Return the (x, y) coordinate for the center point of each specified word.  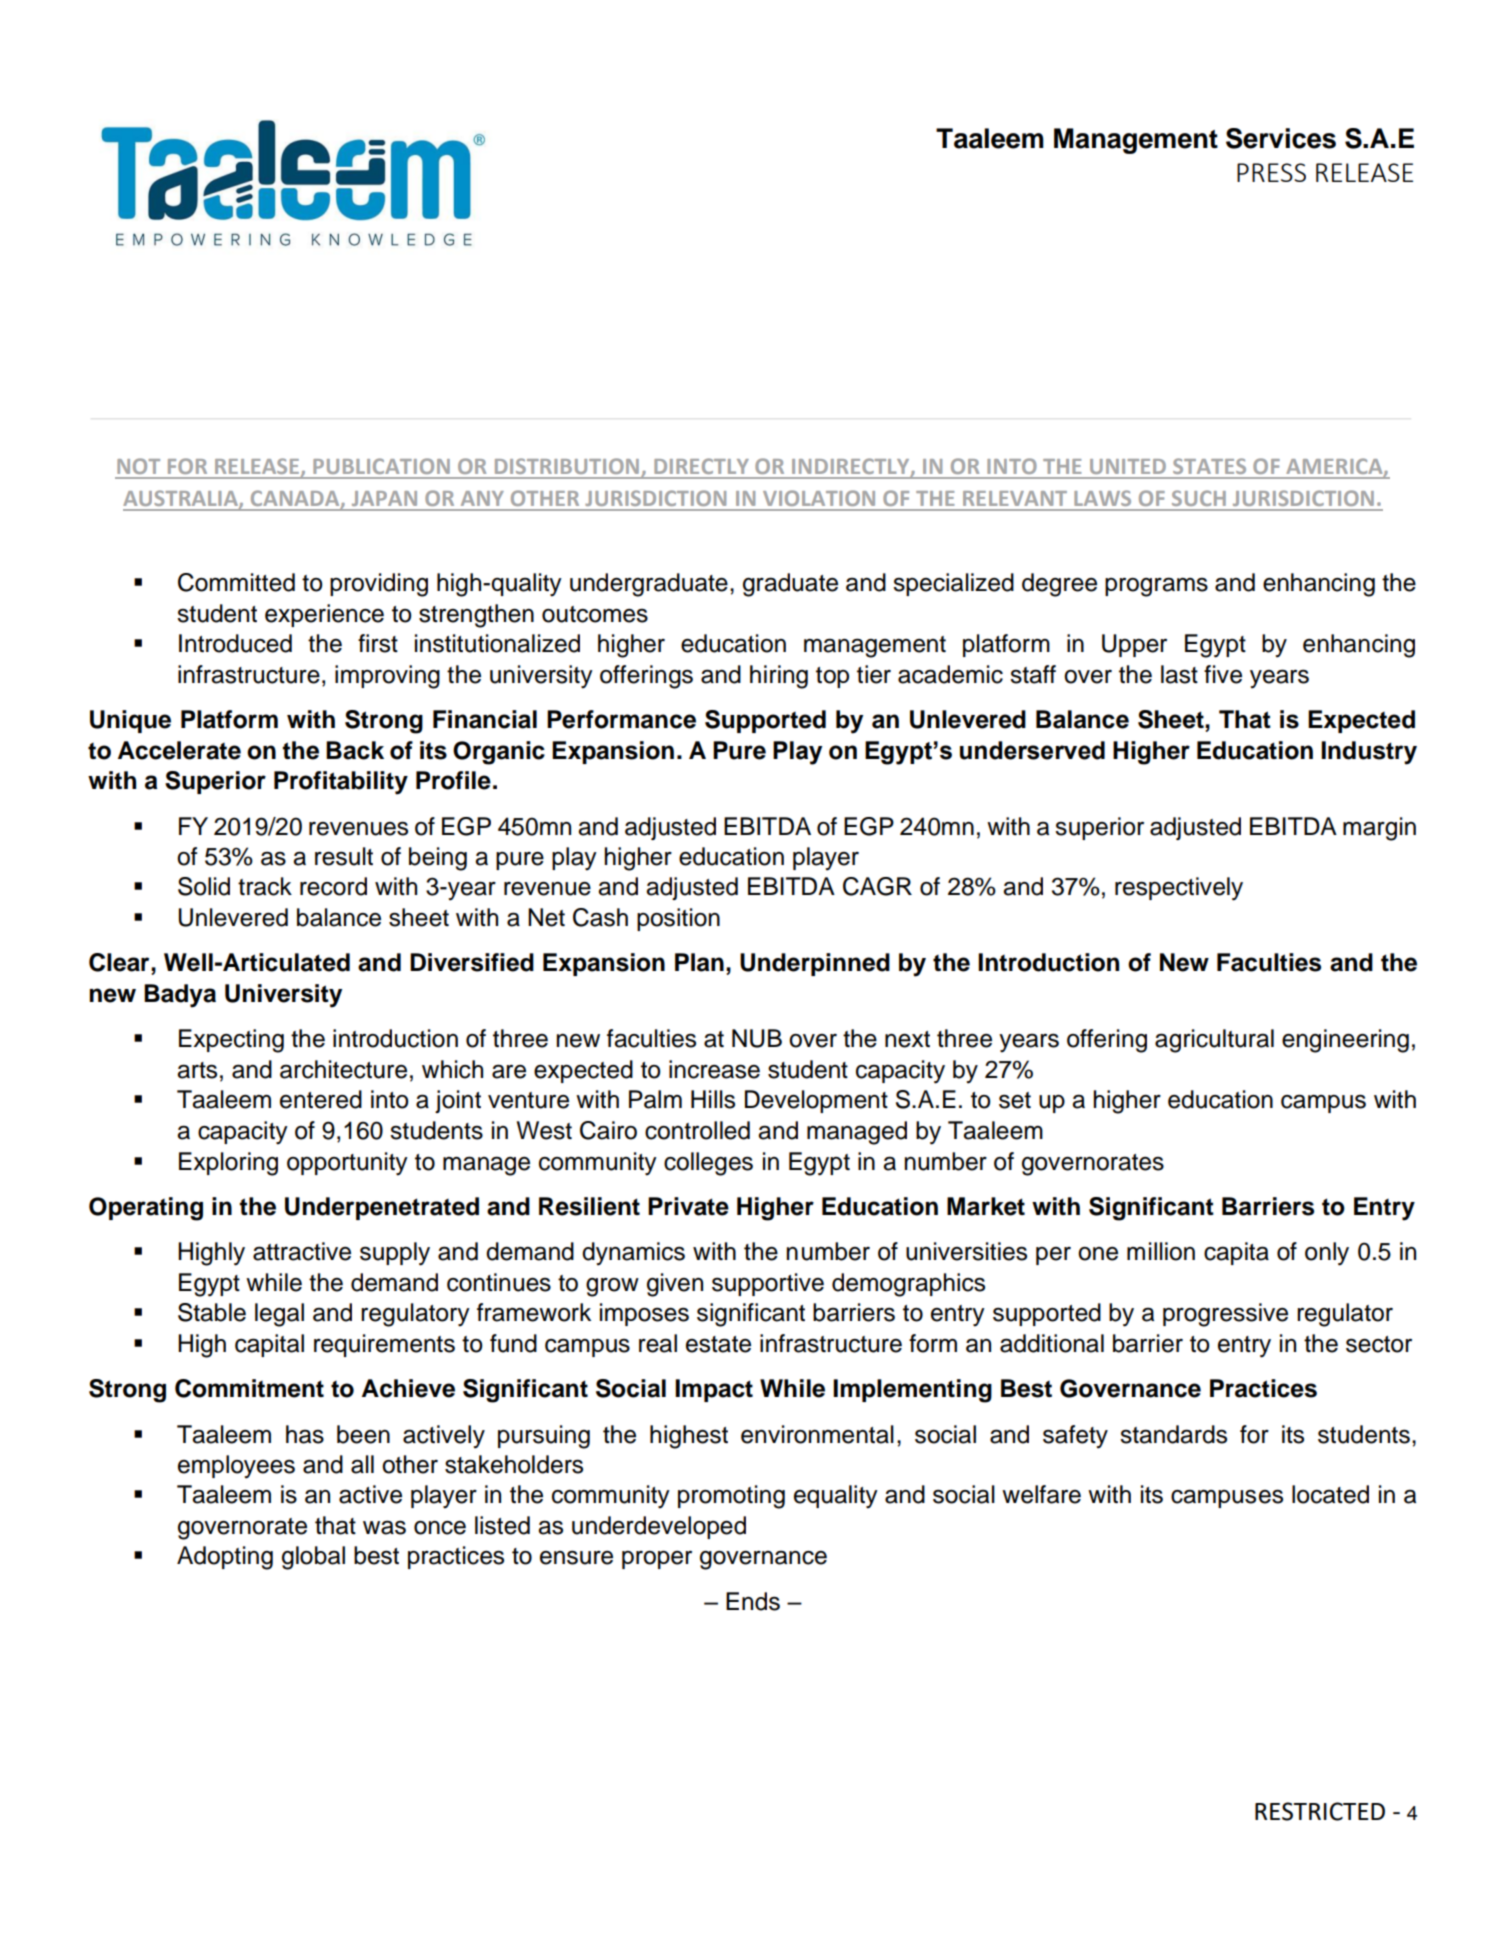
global (313, 1558)
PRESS (1271, 172)
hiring (779, 677)
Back (355, 750)
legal (279, 1315)
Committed (236, 582)
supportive (768, 1284)
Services (1281, 138)
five (1223, 674)
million (1161, 1251)
